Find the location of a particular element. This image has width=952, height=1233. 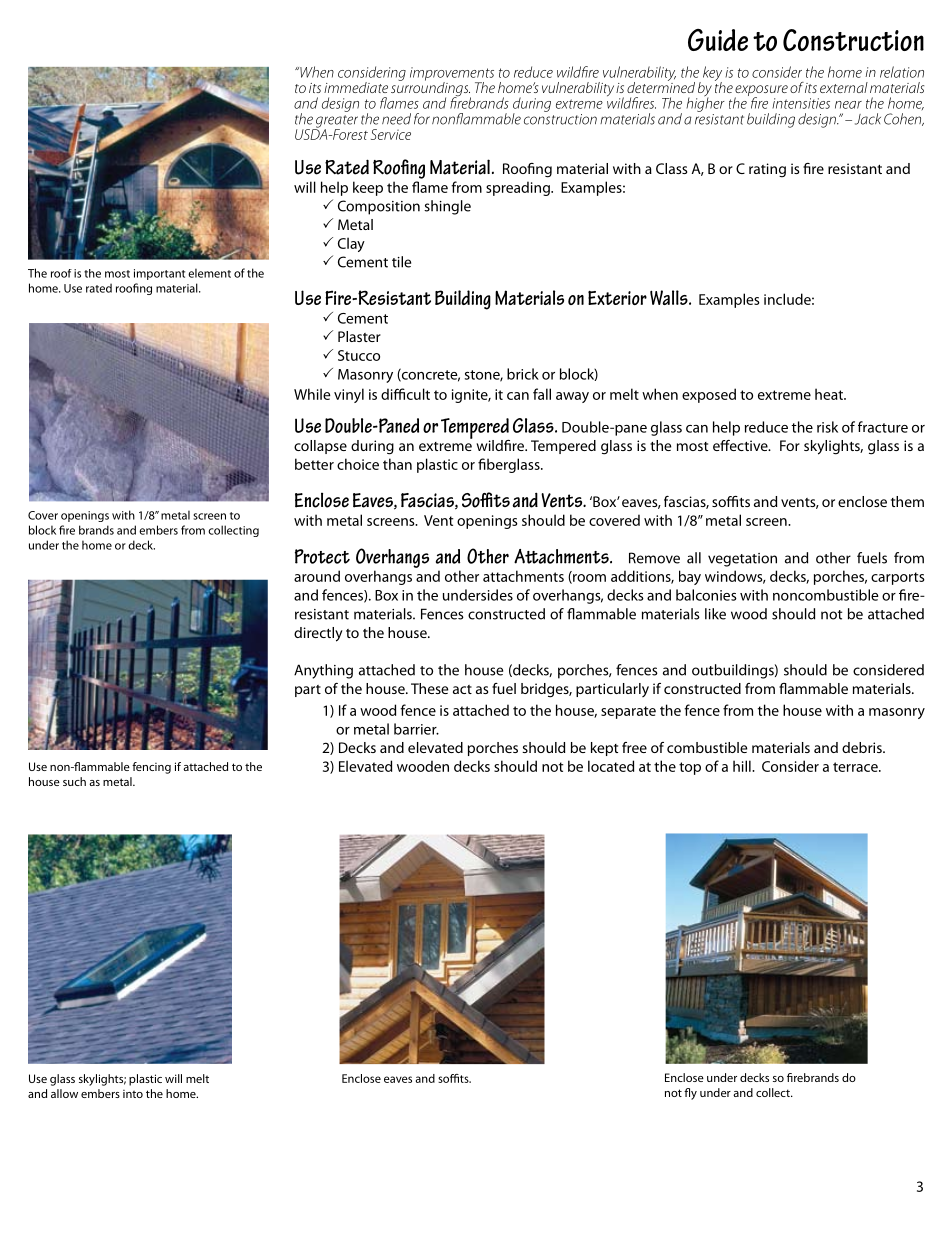

terrace is located at coordinates (856, 767).
